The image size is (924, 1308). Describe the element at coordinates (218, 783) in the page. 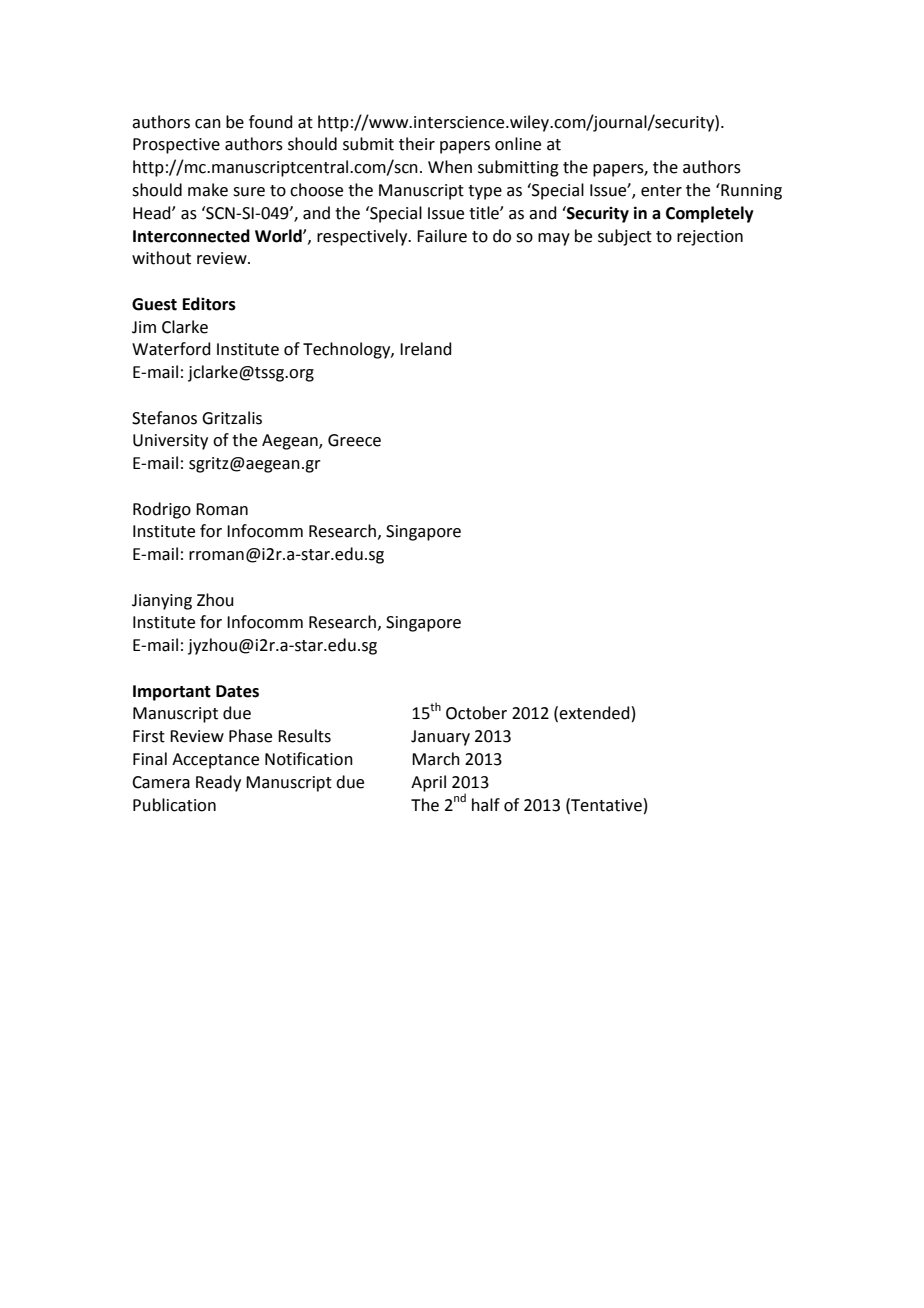

I see `Ready` at that location.
